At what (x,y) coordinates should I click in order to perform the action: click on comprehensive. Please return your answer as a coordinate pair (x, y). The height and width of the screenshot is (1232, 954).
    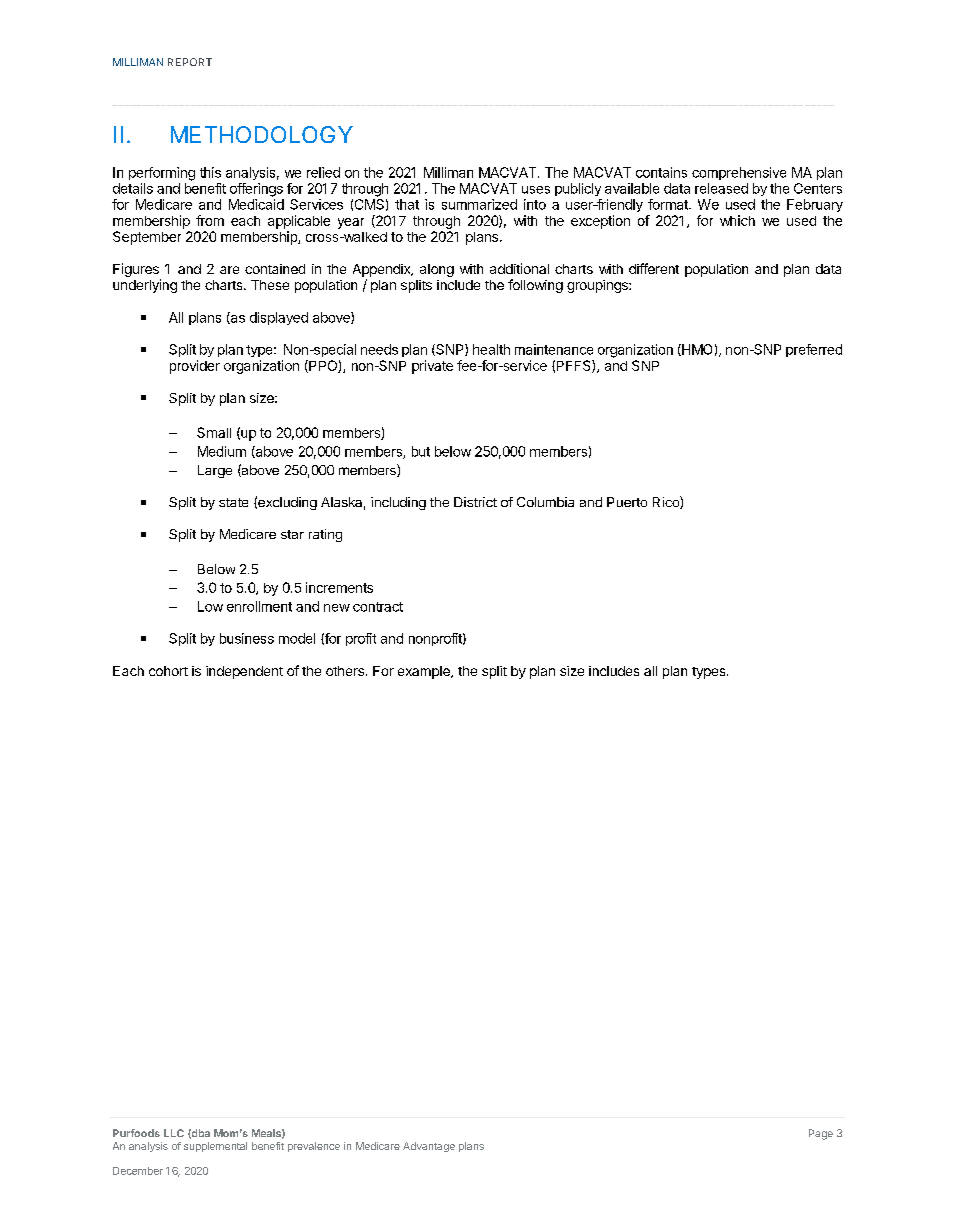
    Looking at the image, I should click on (739, 173).
